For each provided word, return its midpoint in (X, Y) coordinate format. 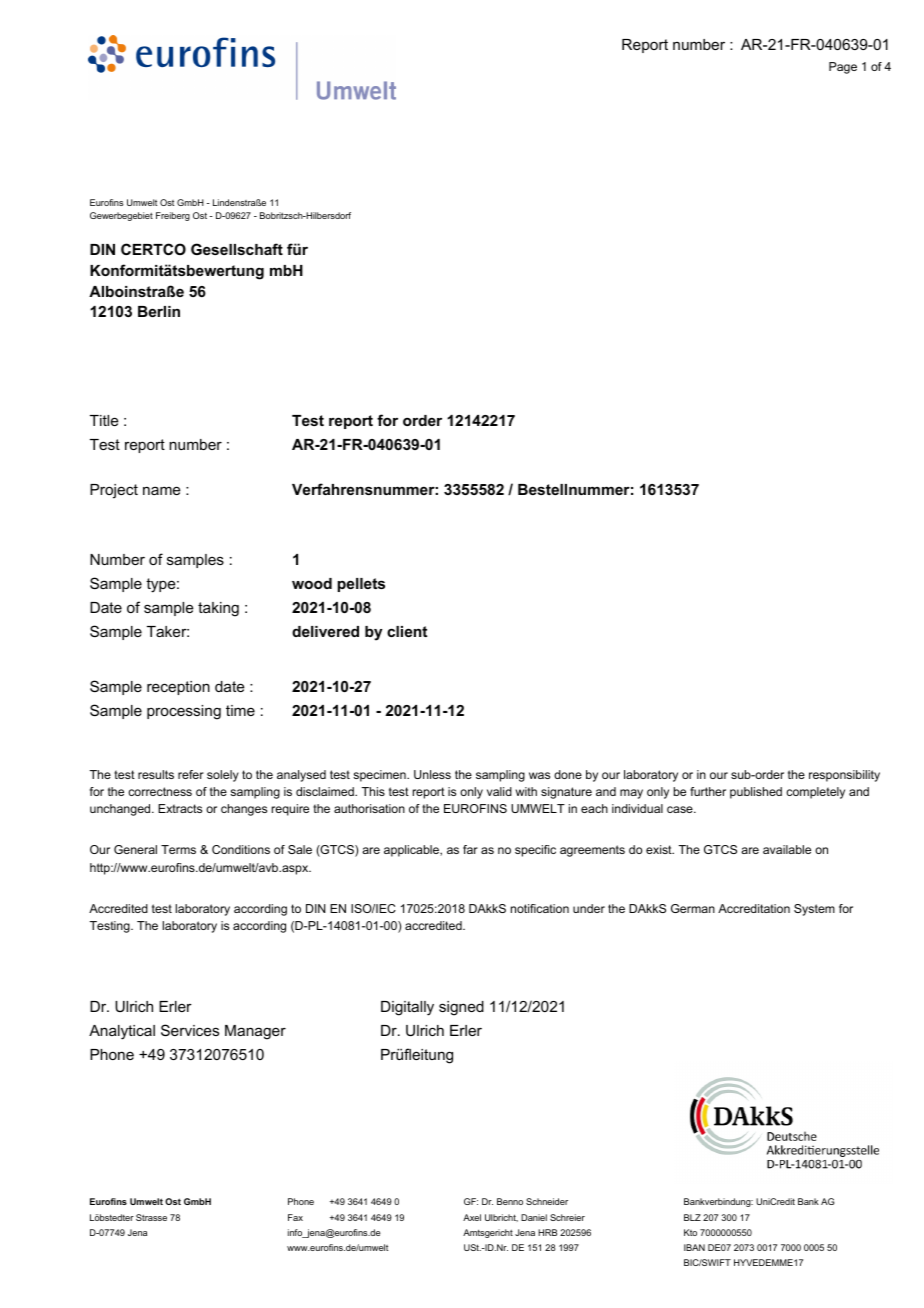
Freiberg (173, 216)
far (470, 849)
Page (843, 68)
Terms (178, 849)
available (787, 849)
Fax (295, 1217)
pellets (361, 585)
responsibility (844, 776)
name (162, 490)
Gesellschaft (237, 249)
